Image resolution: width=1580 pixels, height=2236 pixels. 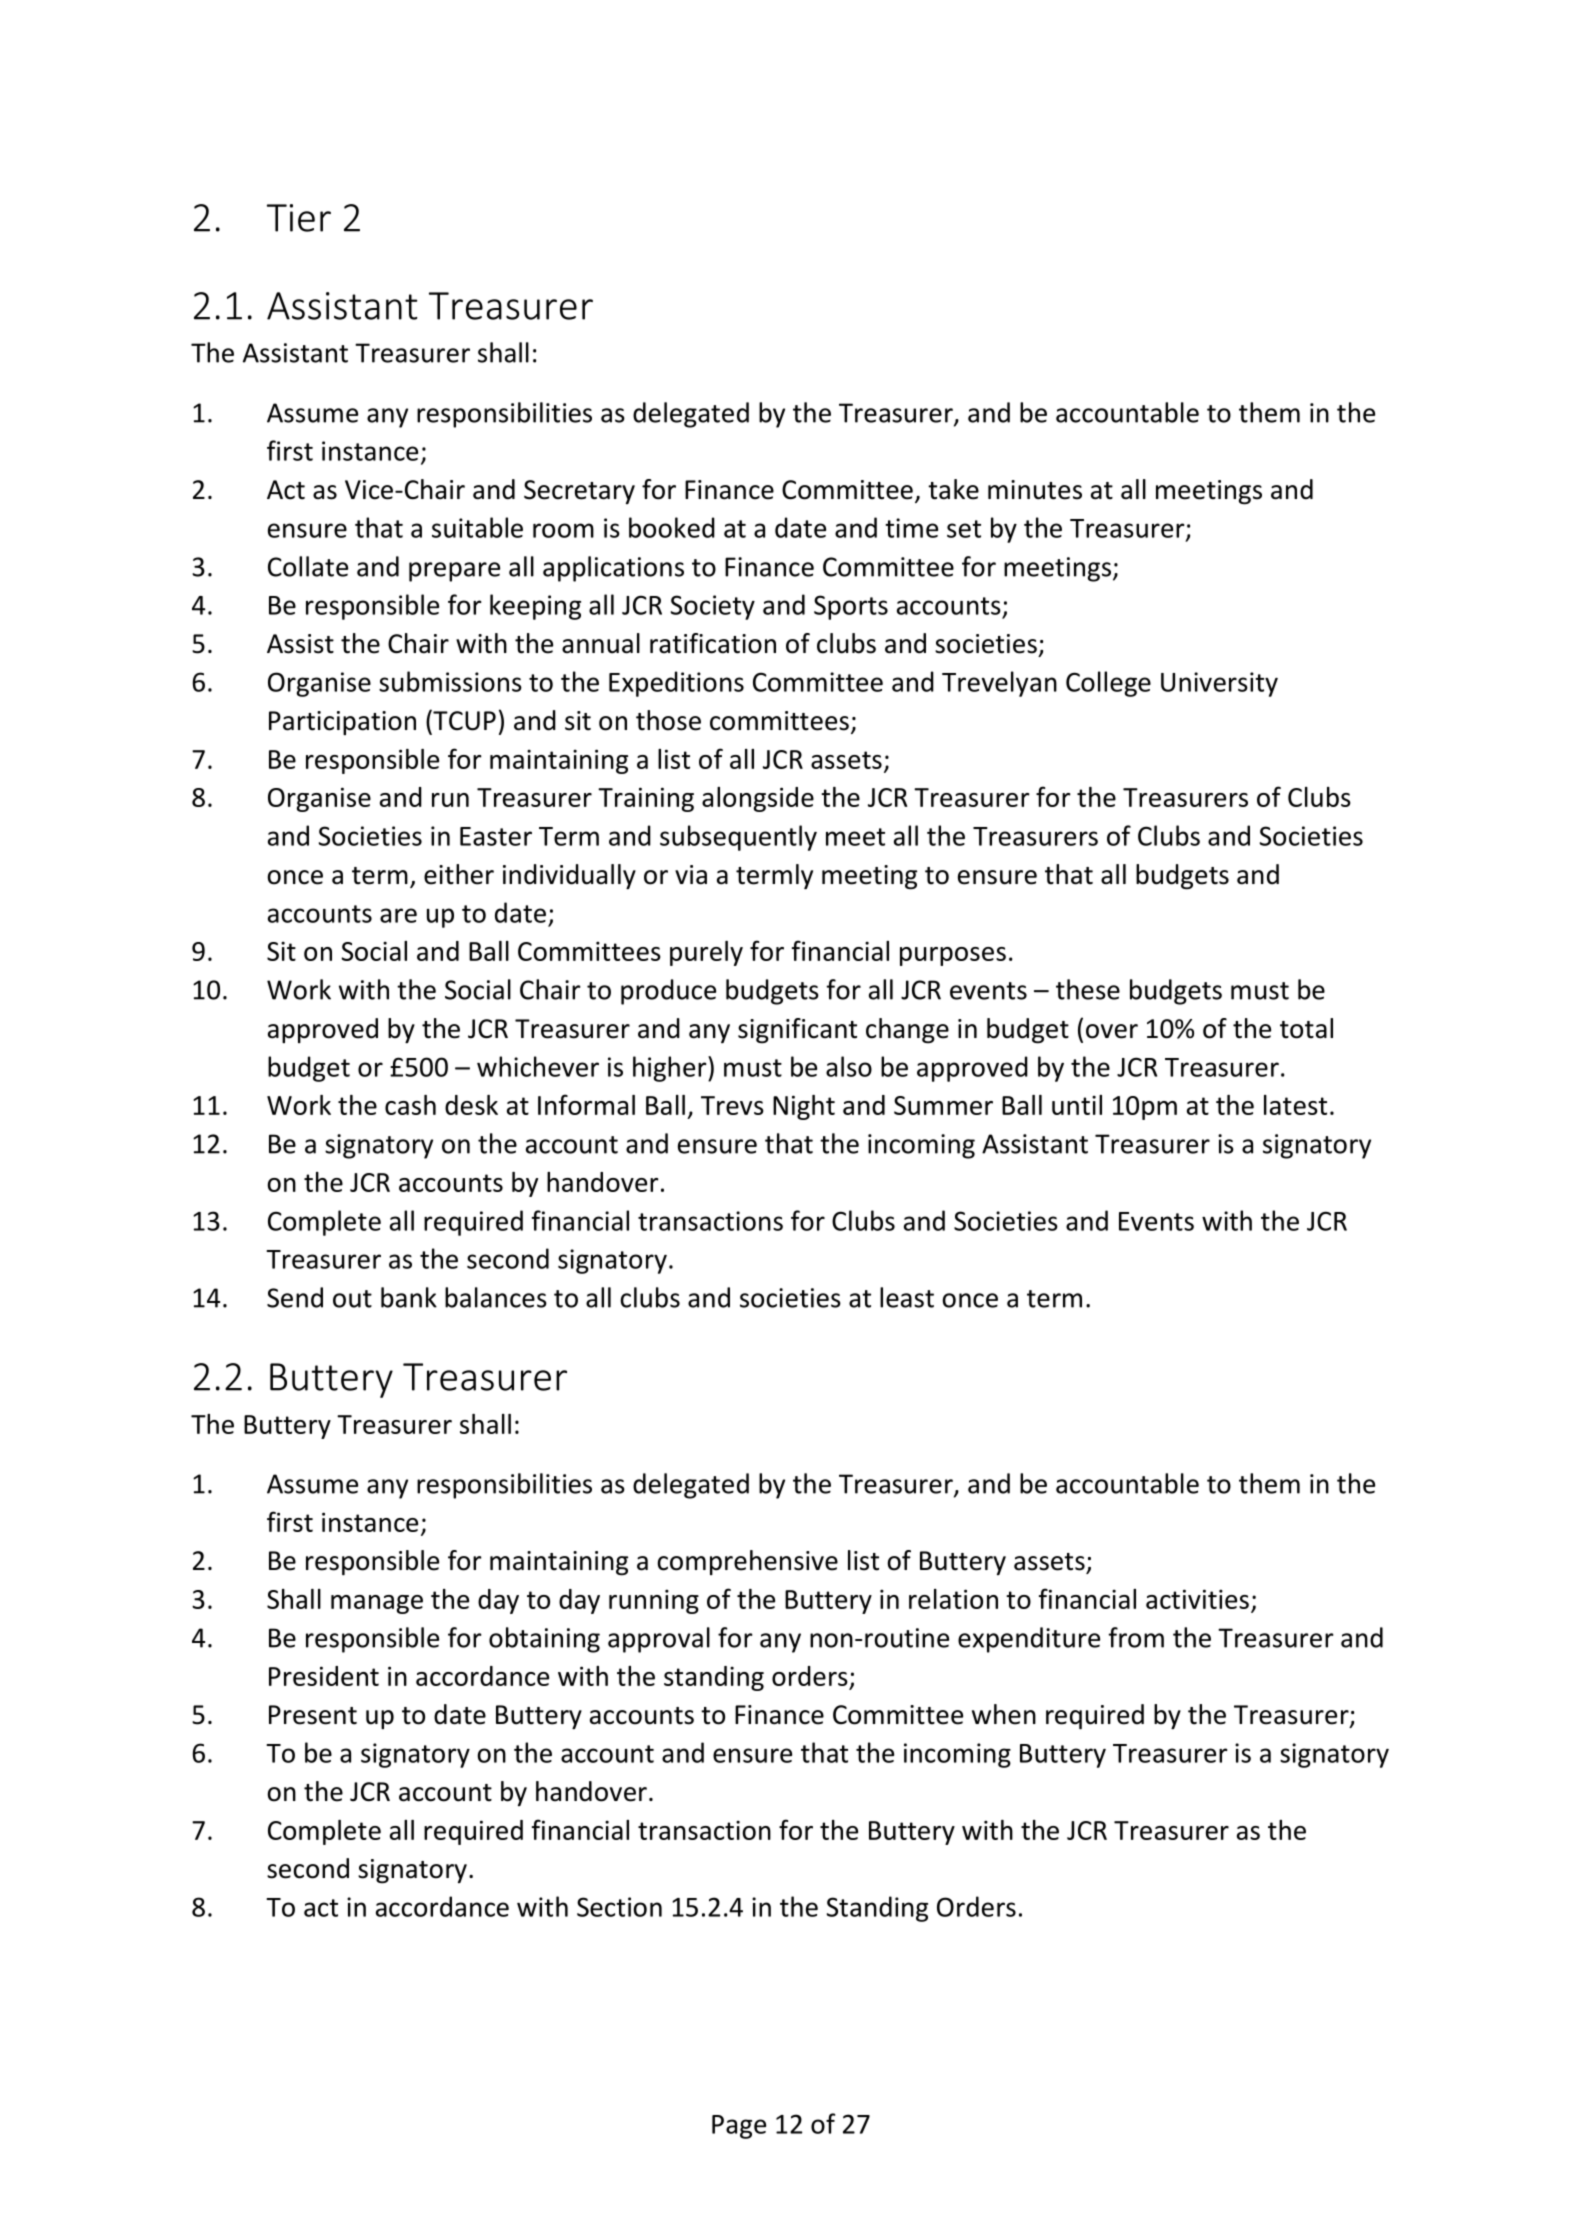 I want to click on minutes, so click(x=1035, y=490).
